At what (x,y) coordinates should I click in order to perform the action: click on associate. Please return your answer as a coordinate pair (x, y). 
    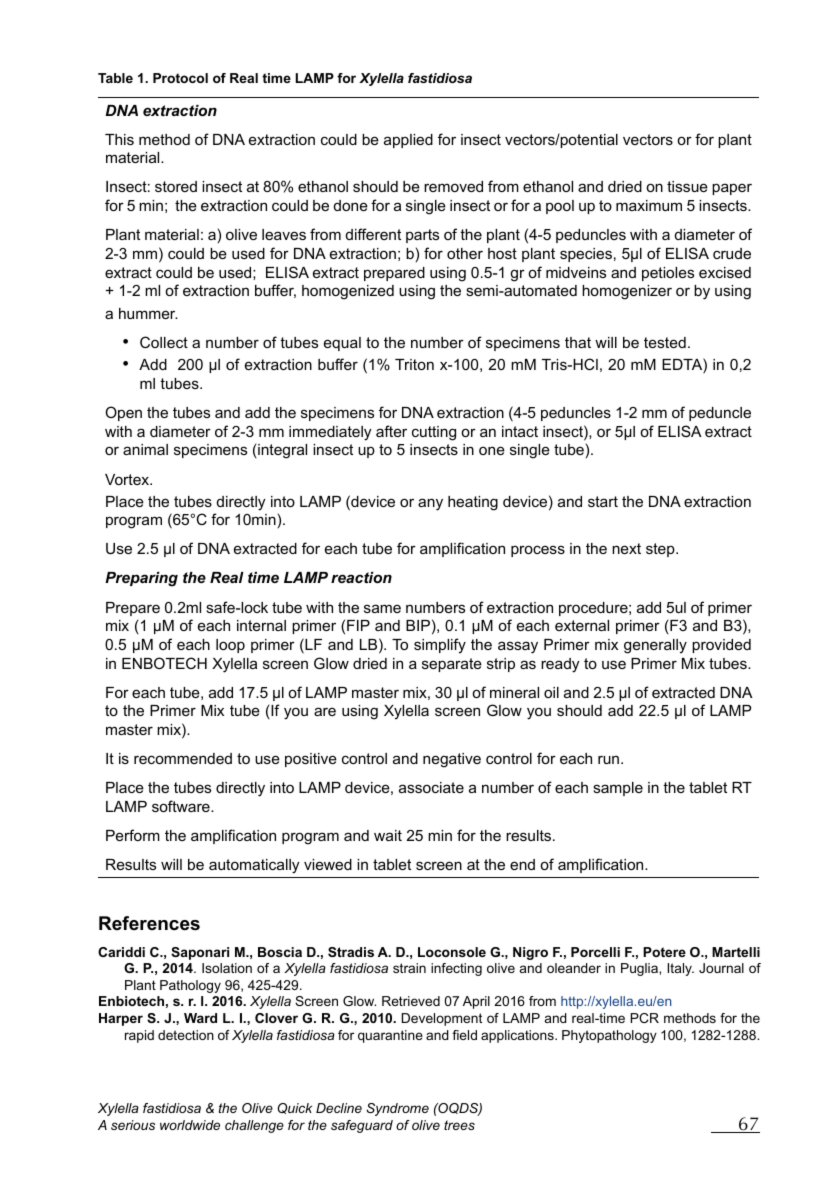
    Looking at the image, I should click on (431, 787).
